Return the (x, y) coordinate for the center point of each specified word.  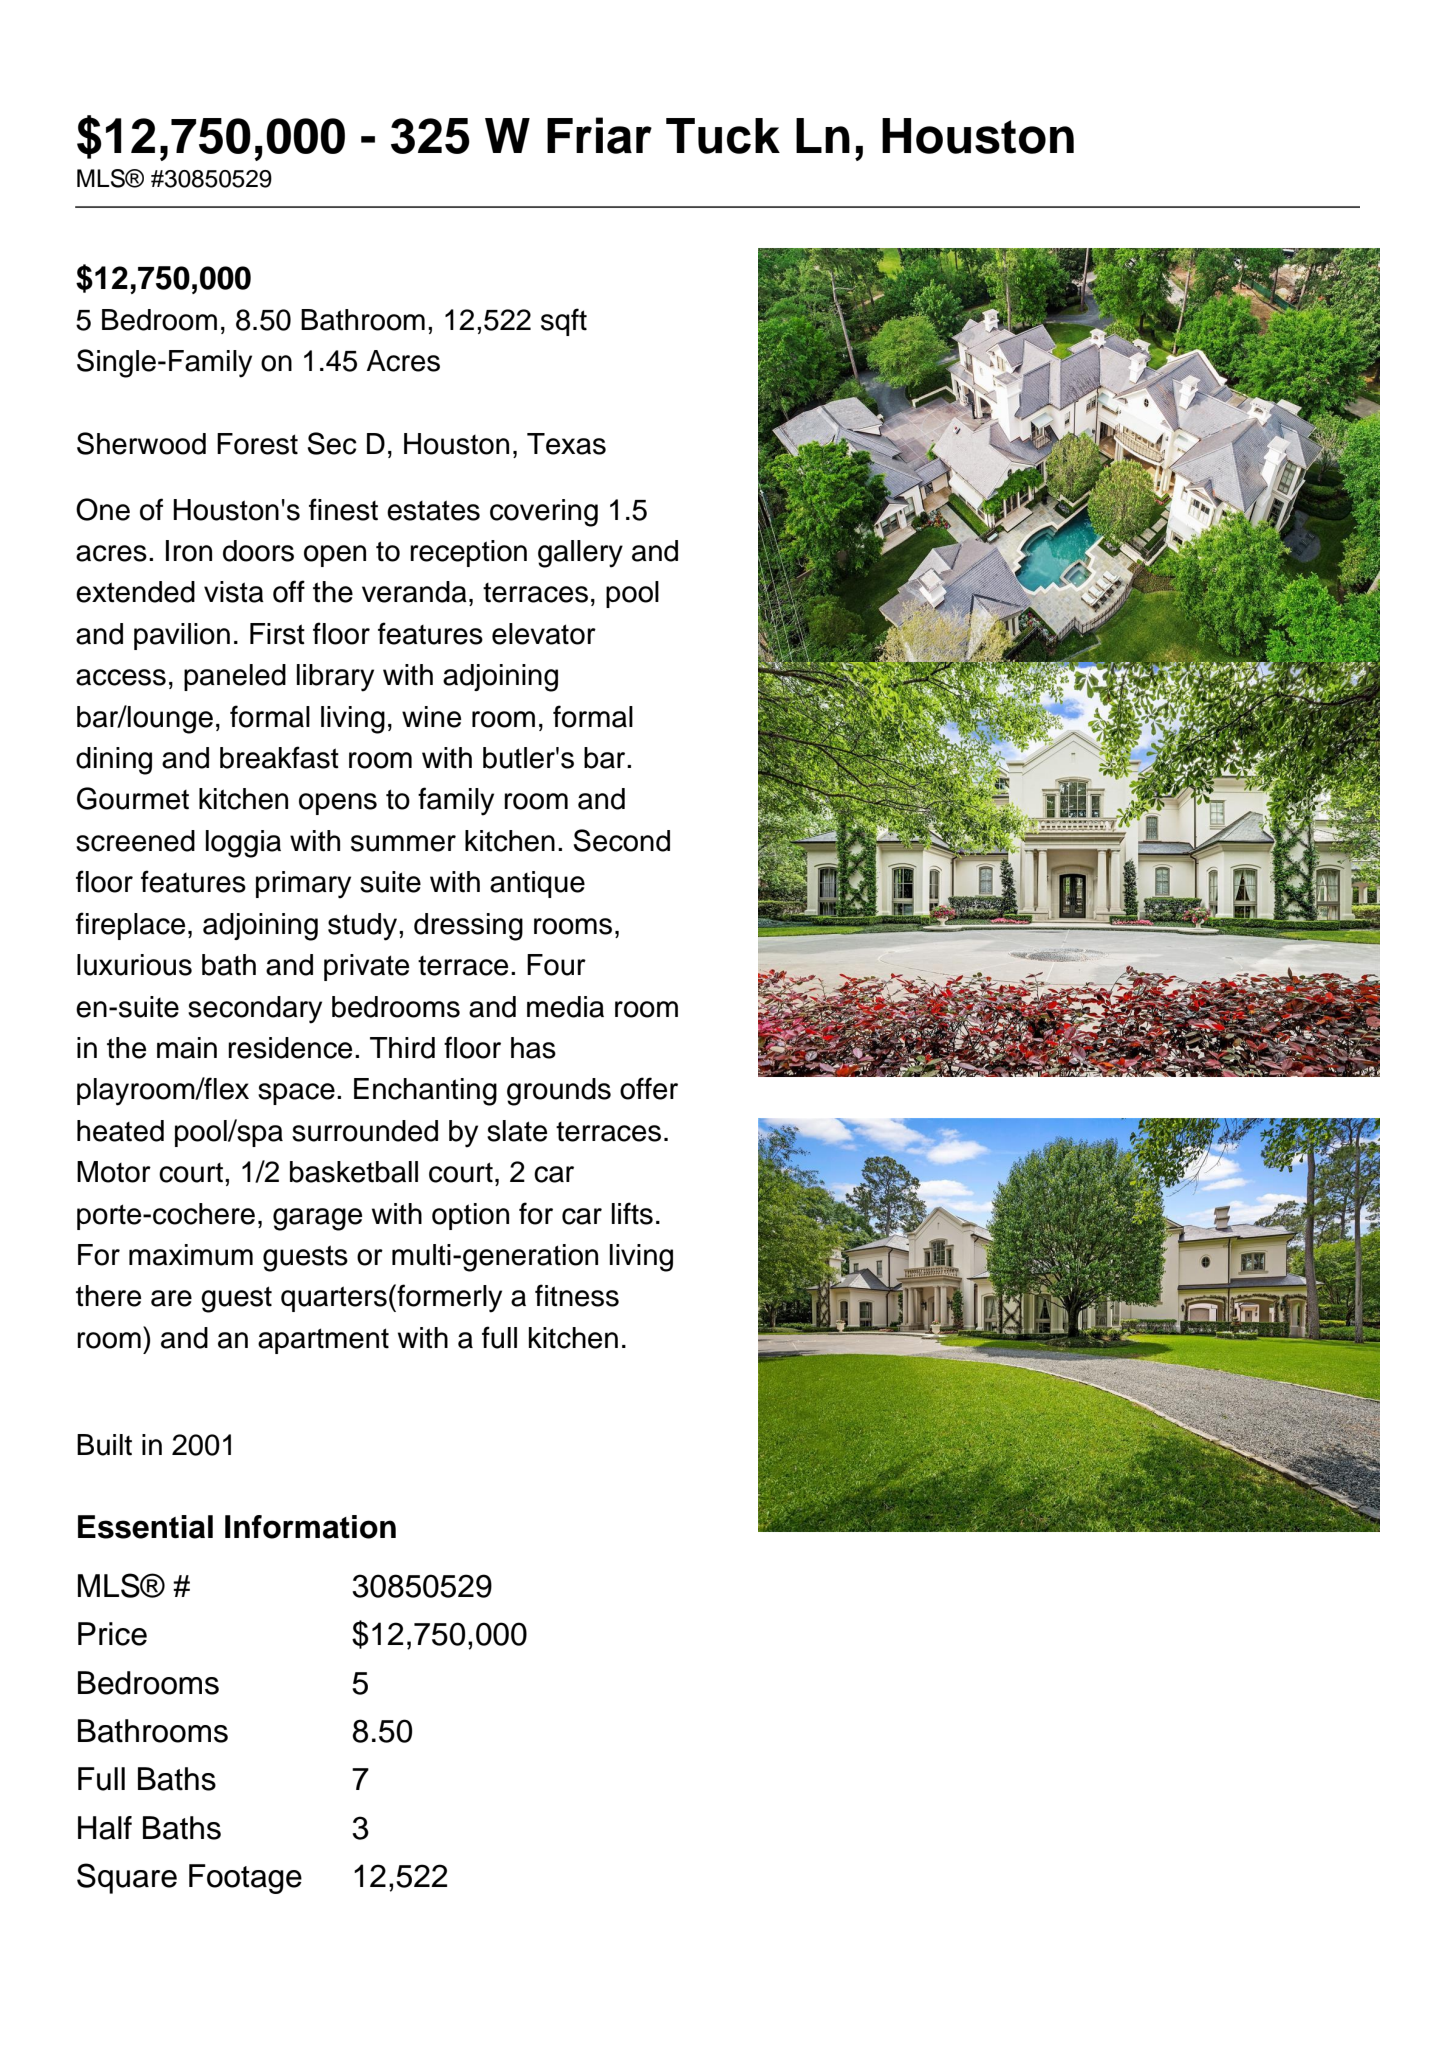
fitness (577, 1295)
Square (127, 1878)
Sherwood (141, 443)
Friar (599, 135)
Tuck (723, 136)
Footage (245, 1879)
